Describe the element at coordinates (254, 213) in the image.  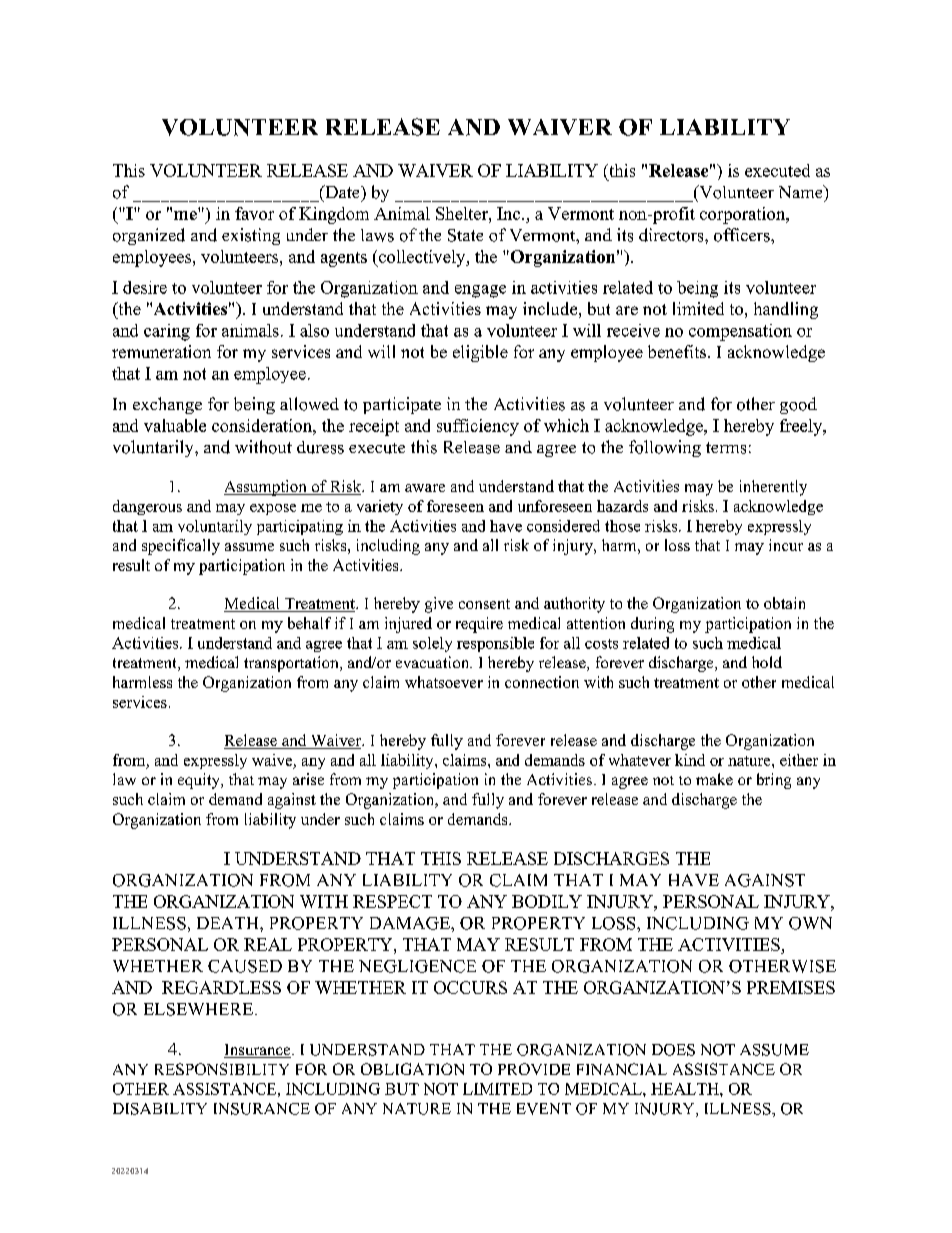
I see `favor` at that location.
